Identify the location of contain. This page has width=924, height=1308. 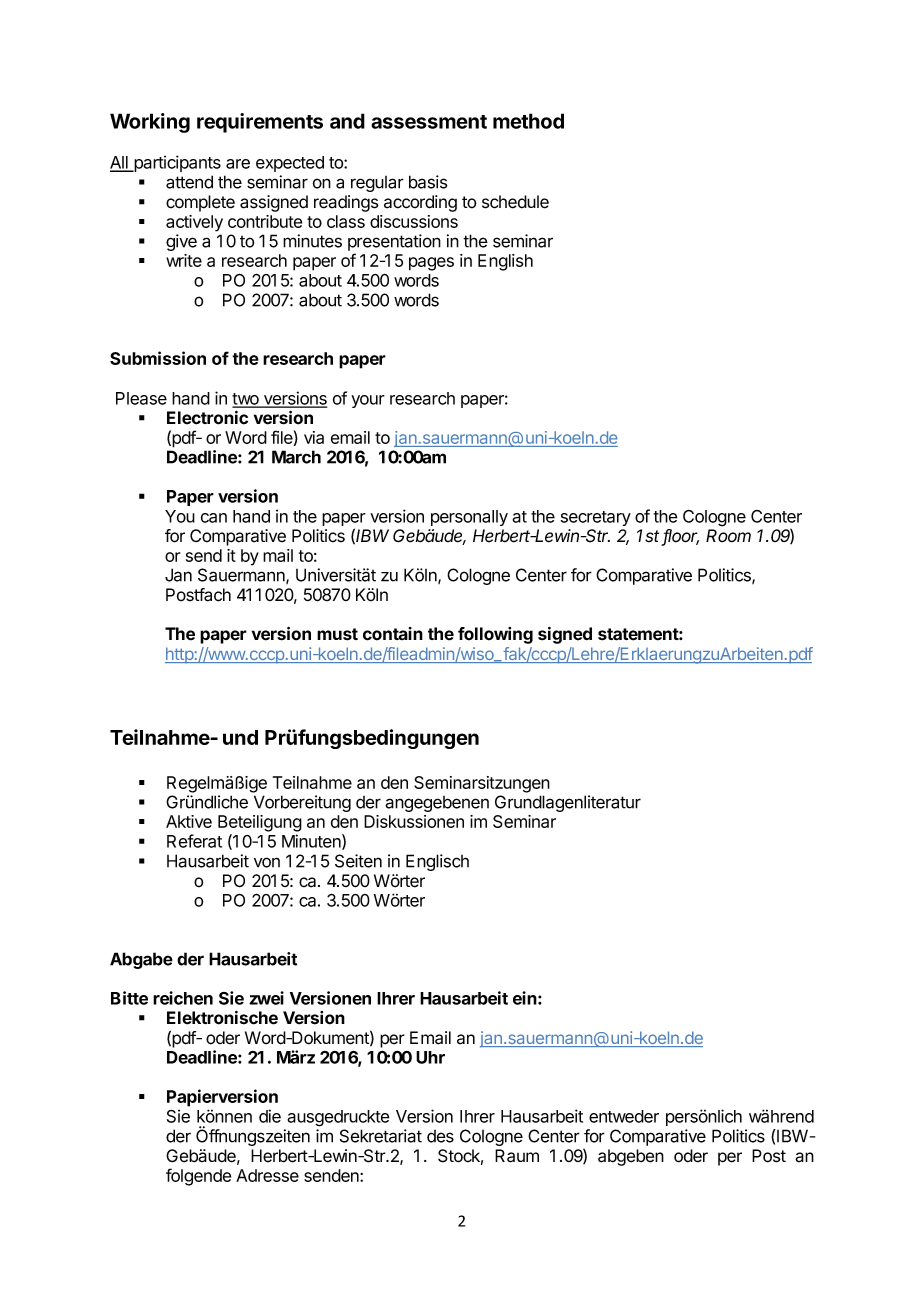
(393, 634).
